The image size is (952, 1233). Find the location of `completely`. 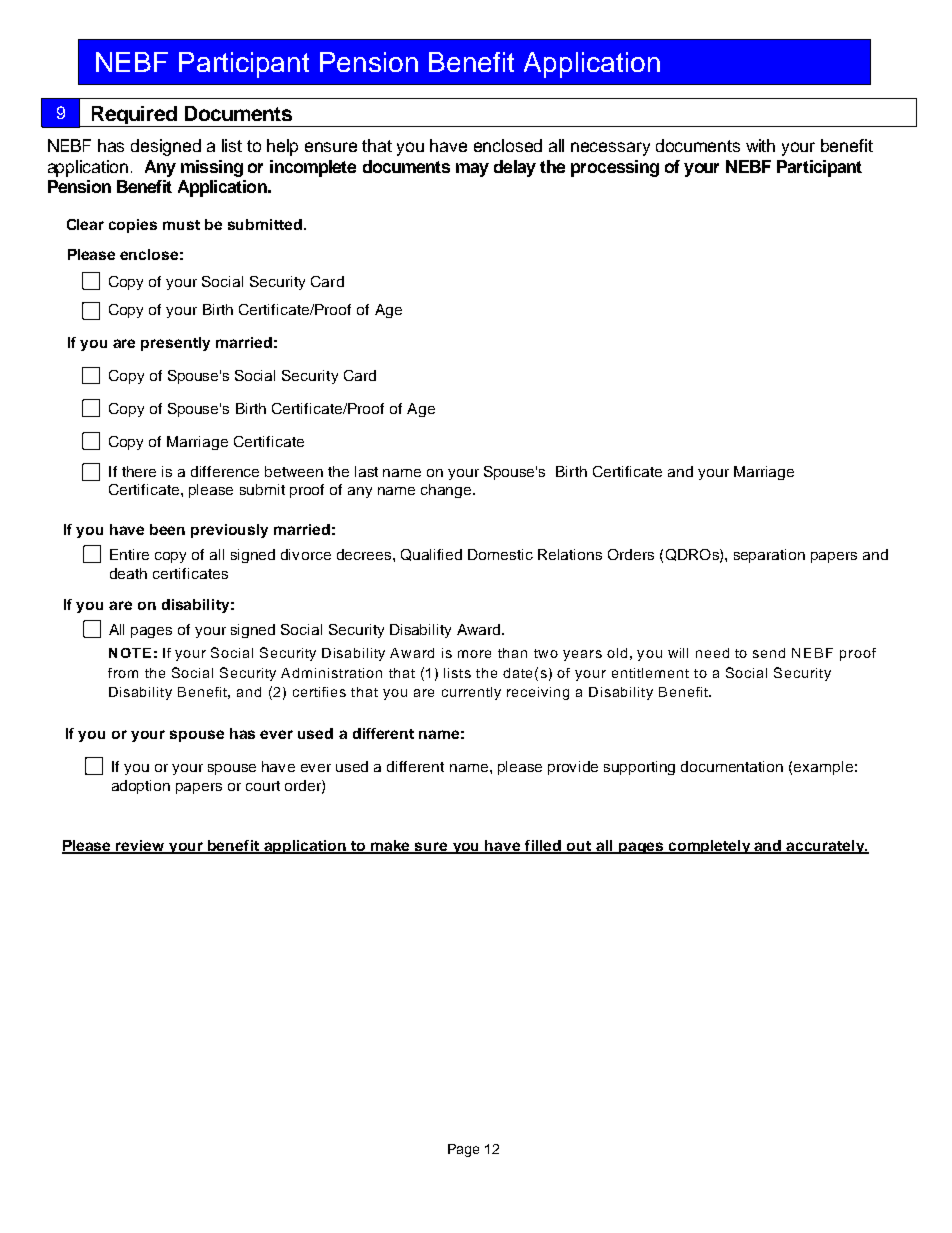

completely is located at coordinates (709, 847).
